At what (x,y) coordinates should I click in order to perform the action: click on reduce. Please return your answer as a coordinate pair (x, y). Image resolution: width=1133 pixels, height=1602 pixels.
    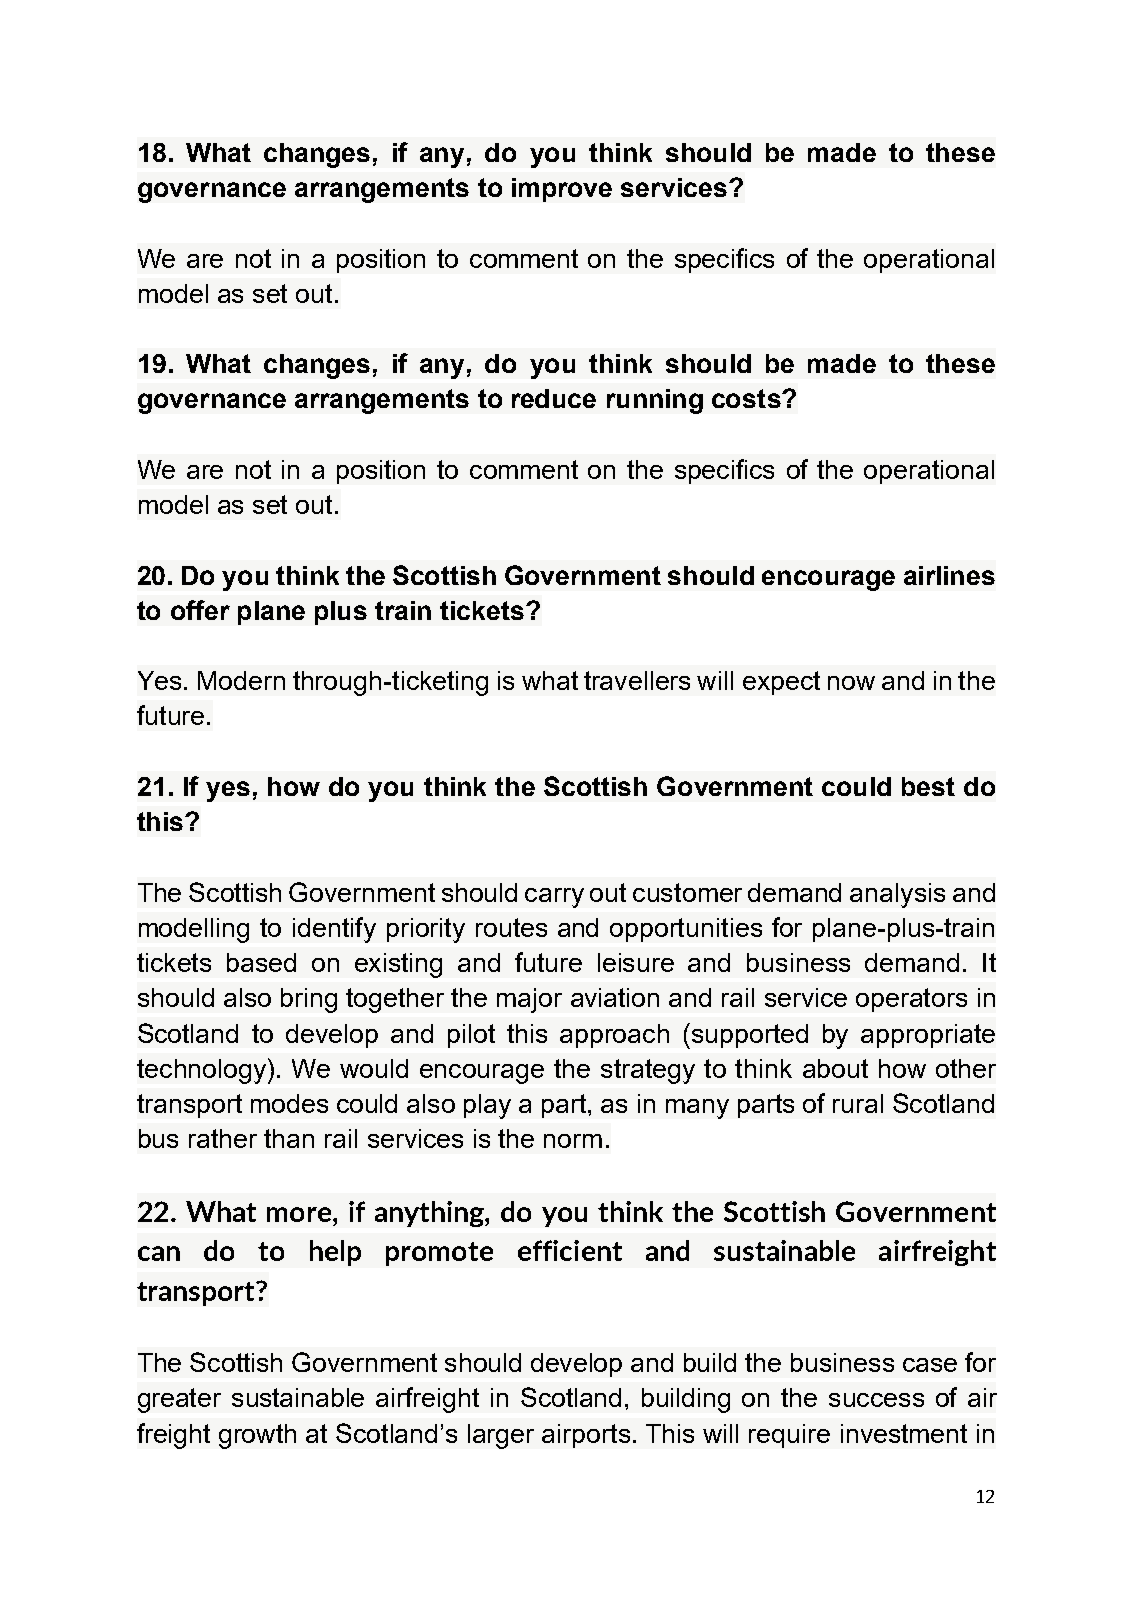
    Looking at the image, I should click on (554, 398).
